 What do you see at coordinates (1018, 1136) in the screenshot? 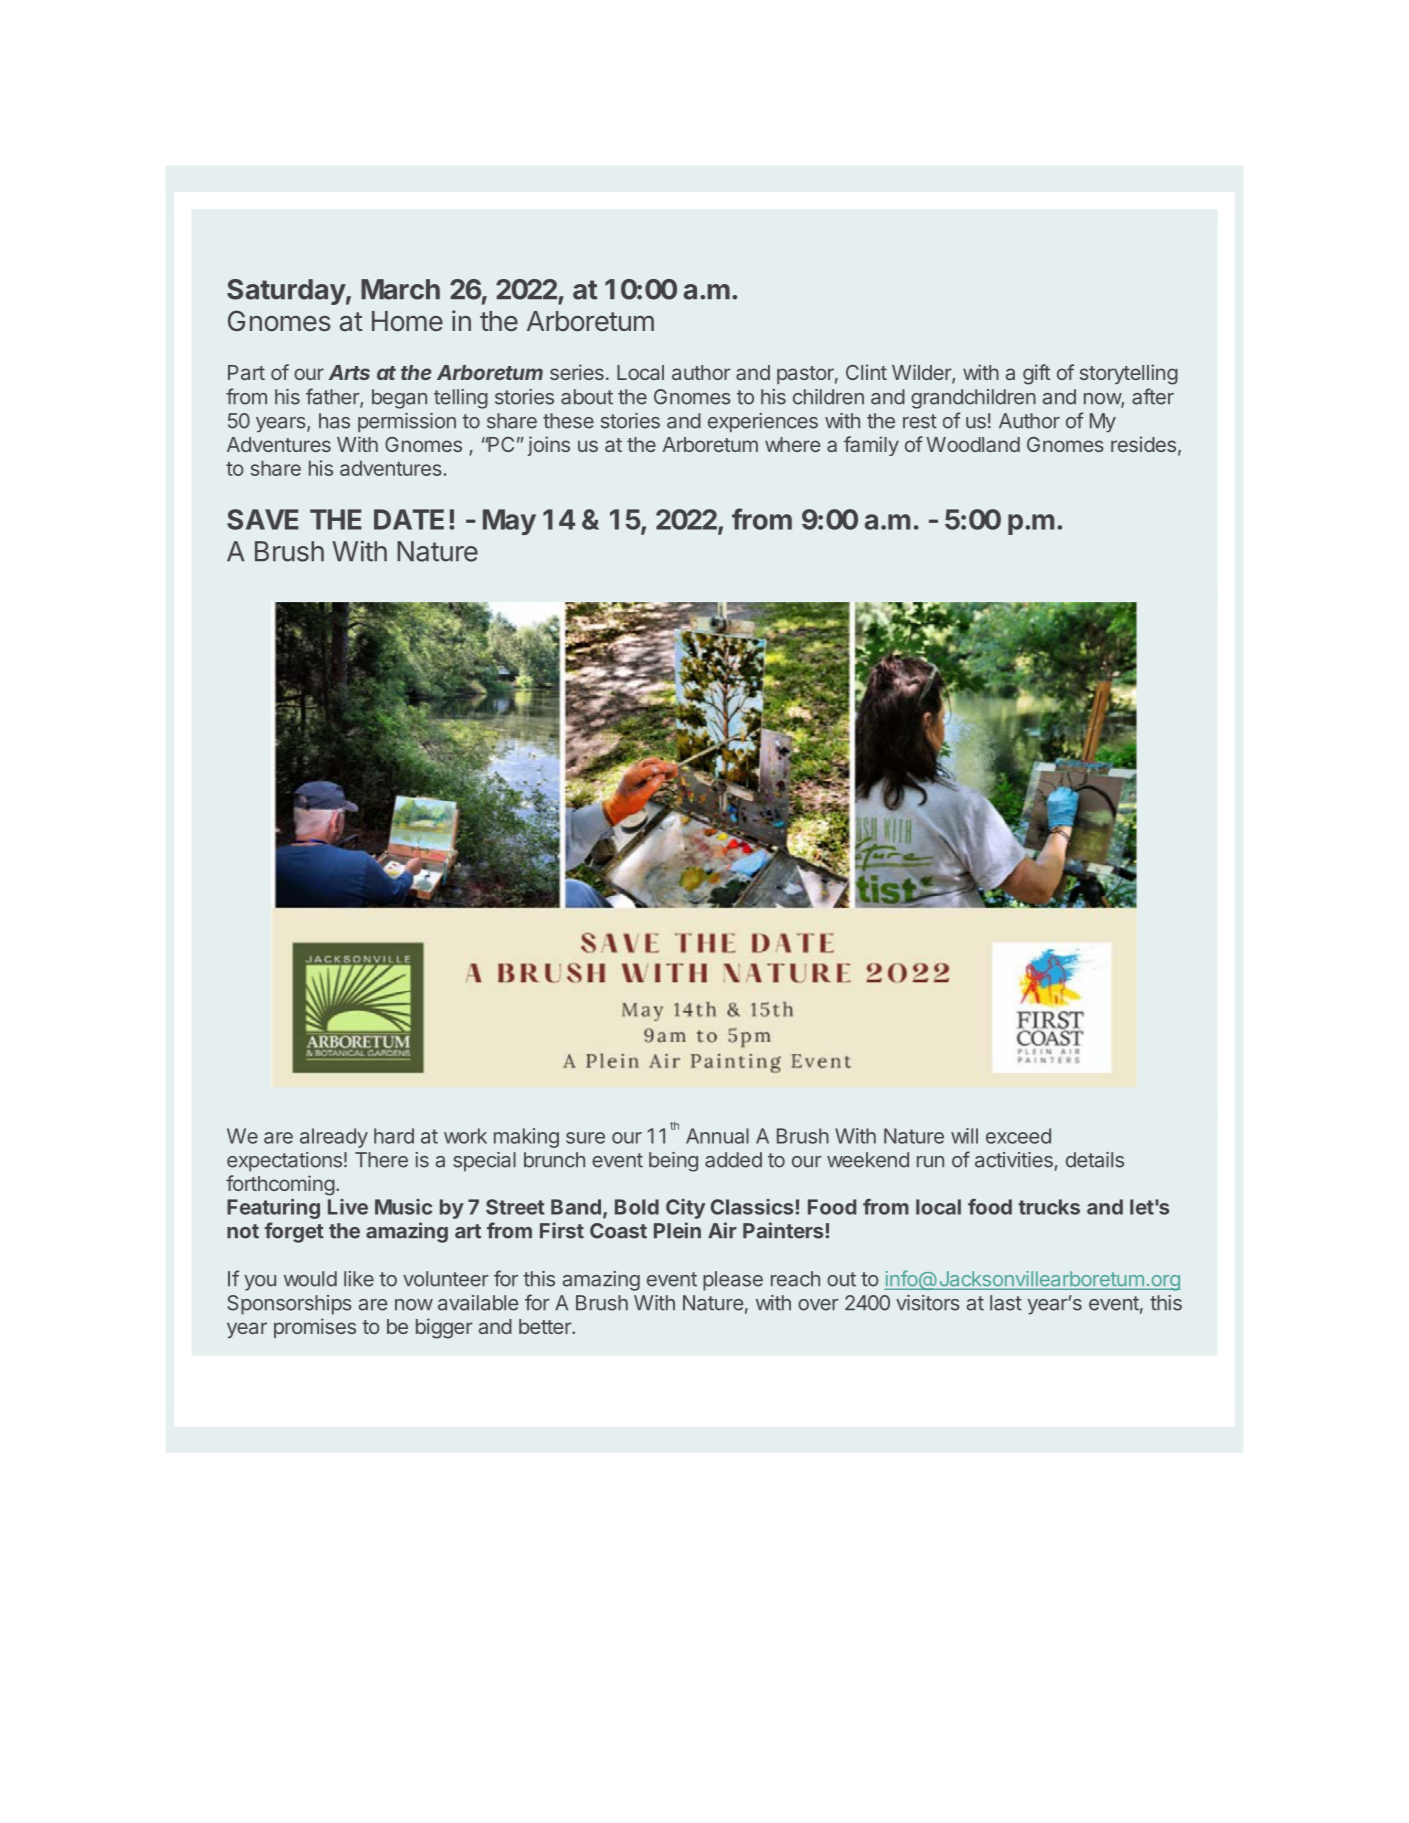
I see `exceed` at bounding box center [1018, 1136].
